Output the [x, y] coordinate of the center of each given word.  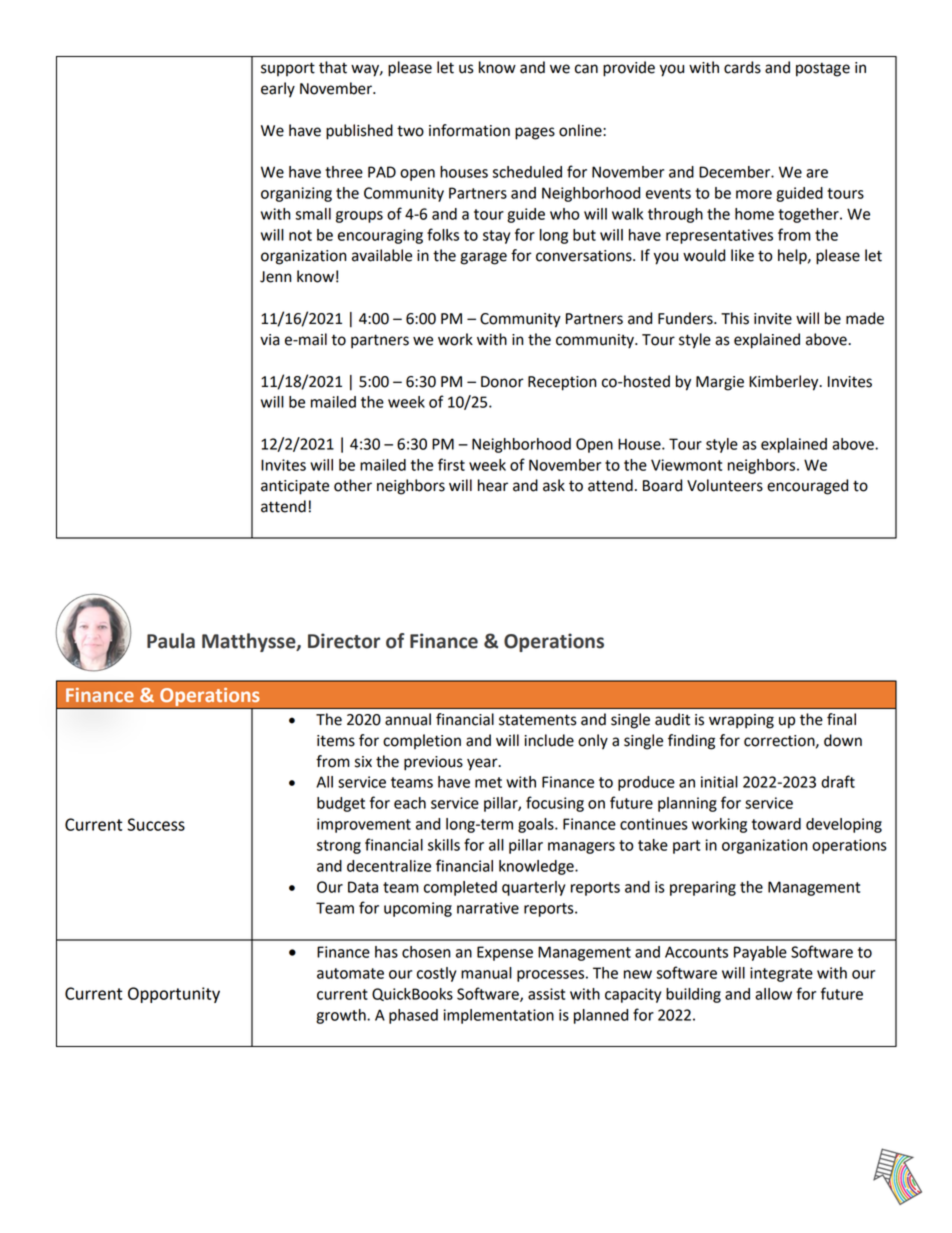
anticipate [295, 487]
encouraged [807, 487]
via [270, 340]
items [336, 741]
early [278, 90]
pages [535, 133]
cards [742, 67]
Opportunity [174, 995]
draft [838, 781]
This [735, 318]
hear [493, 485]
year [483, 764]
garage [483, 258]
